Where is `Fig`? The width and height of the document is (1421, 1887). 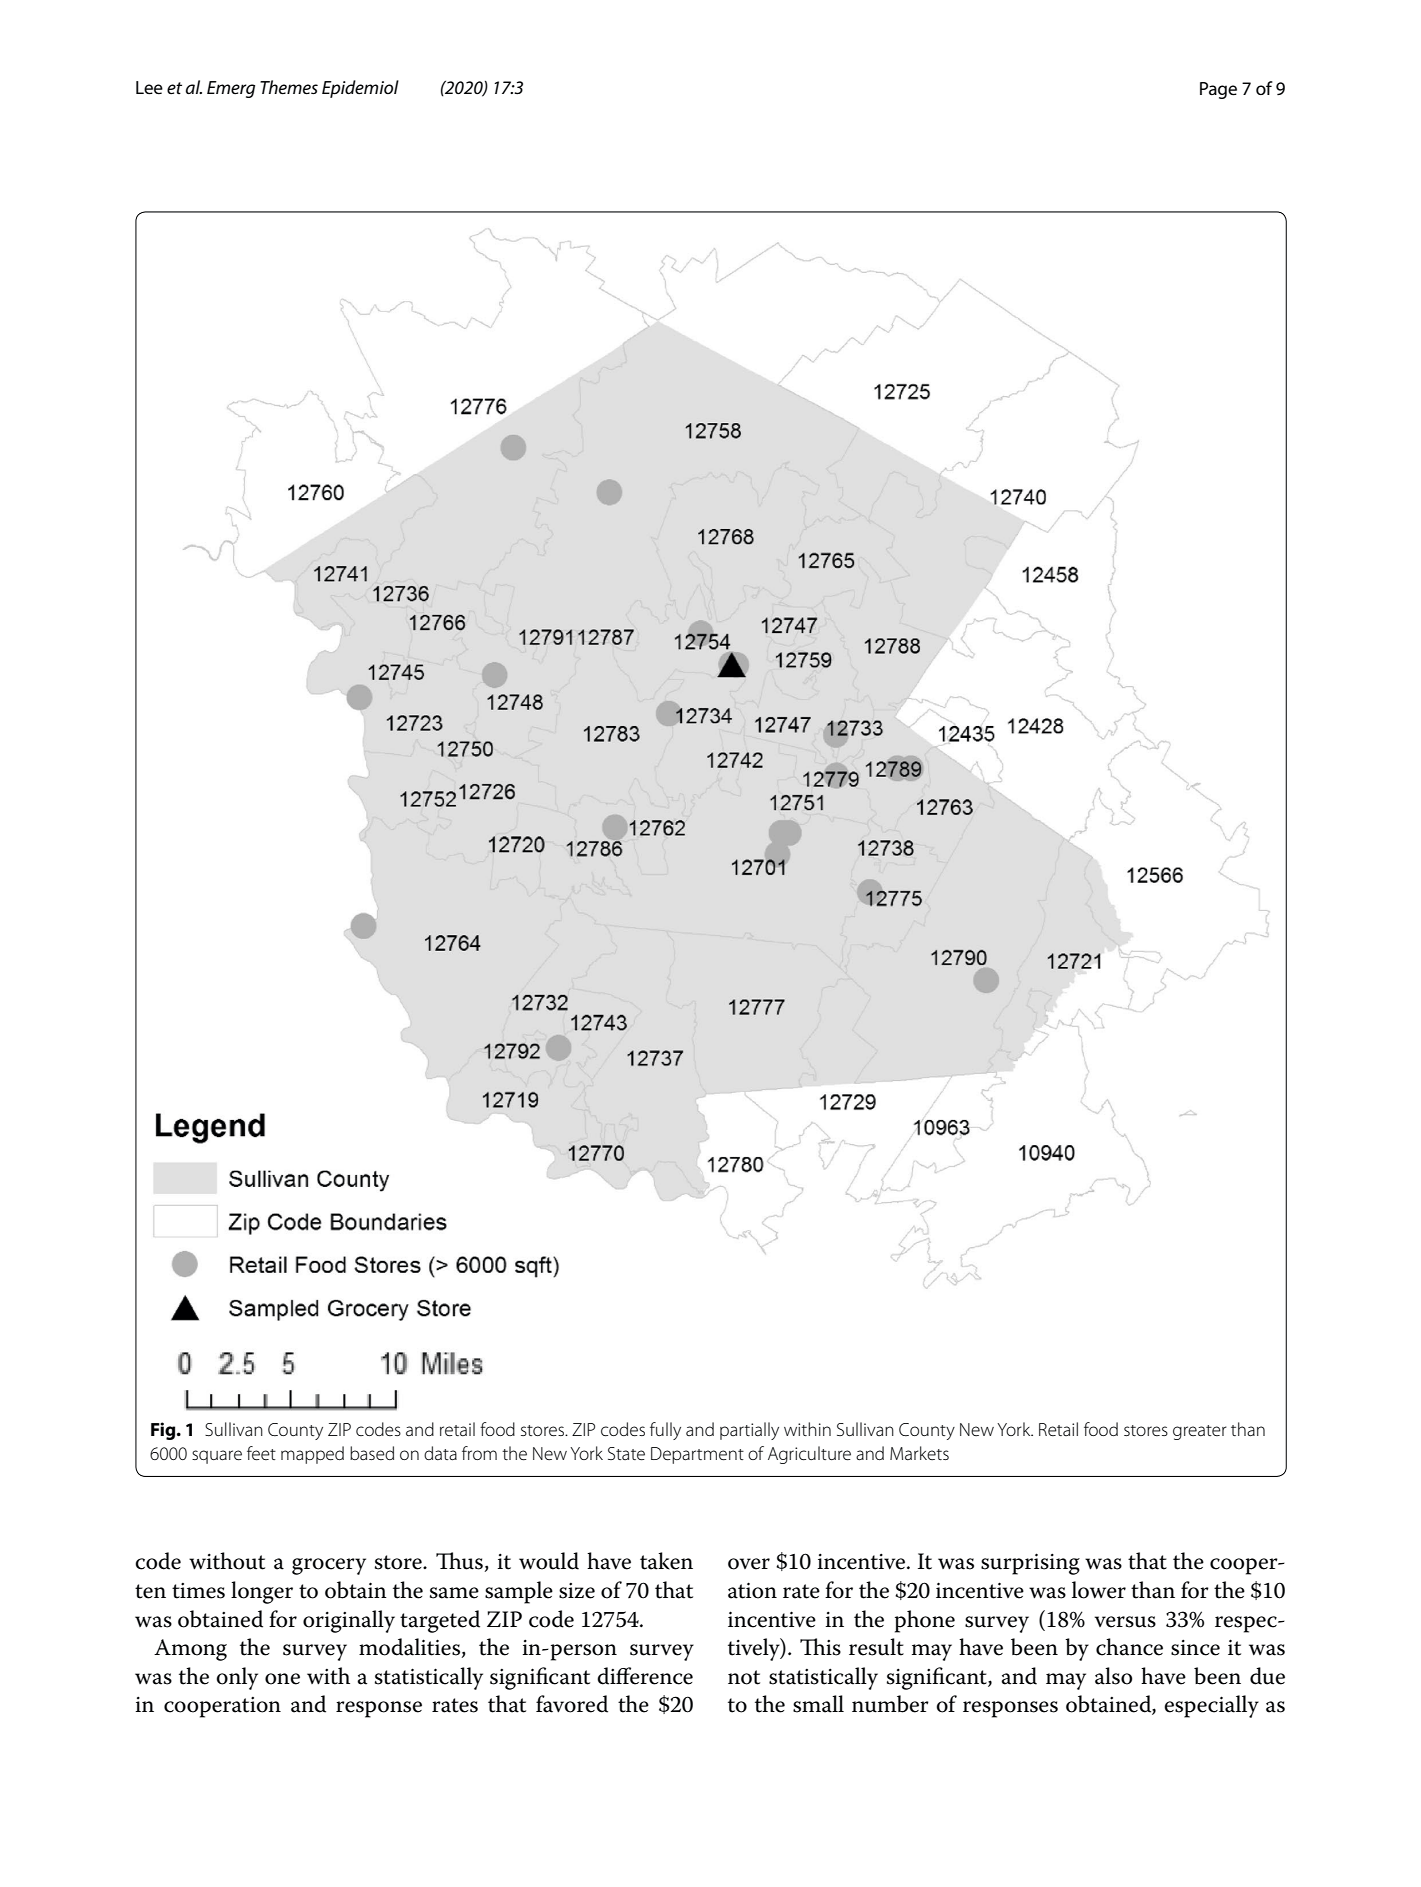
Fig is located at coordinates (164, 1431).
